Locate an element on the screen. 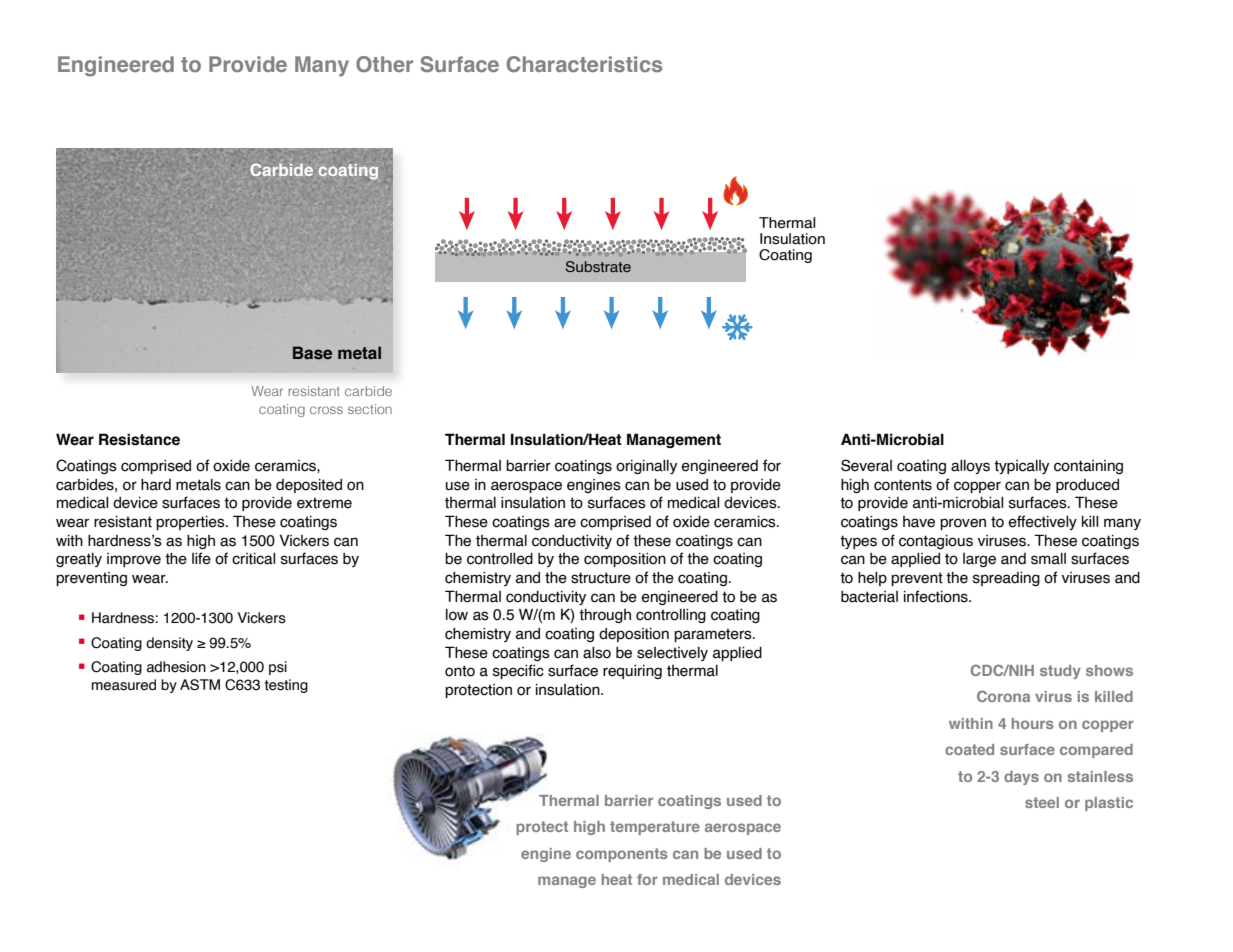  temperature is located at coordinates (655, 828).
